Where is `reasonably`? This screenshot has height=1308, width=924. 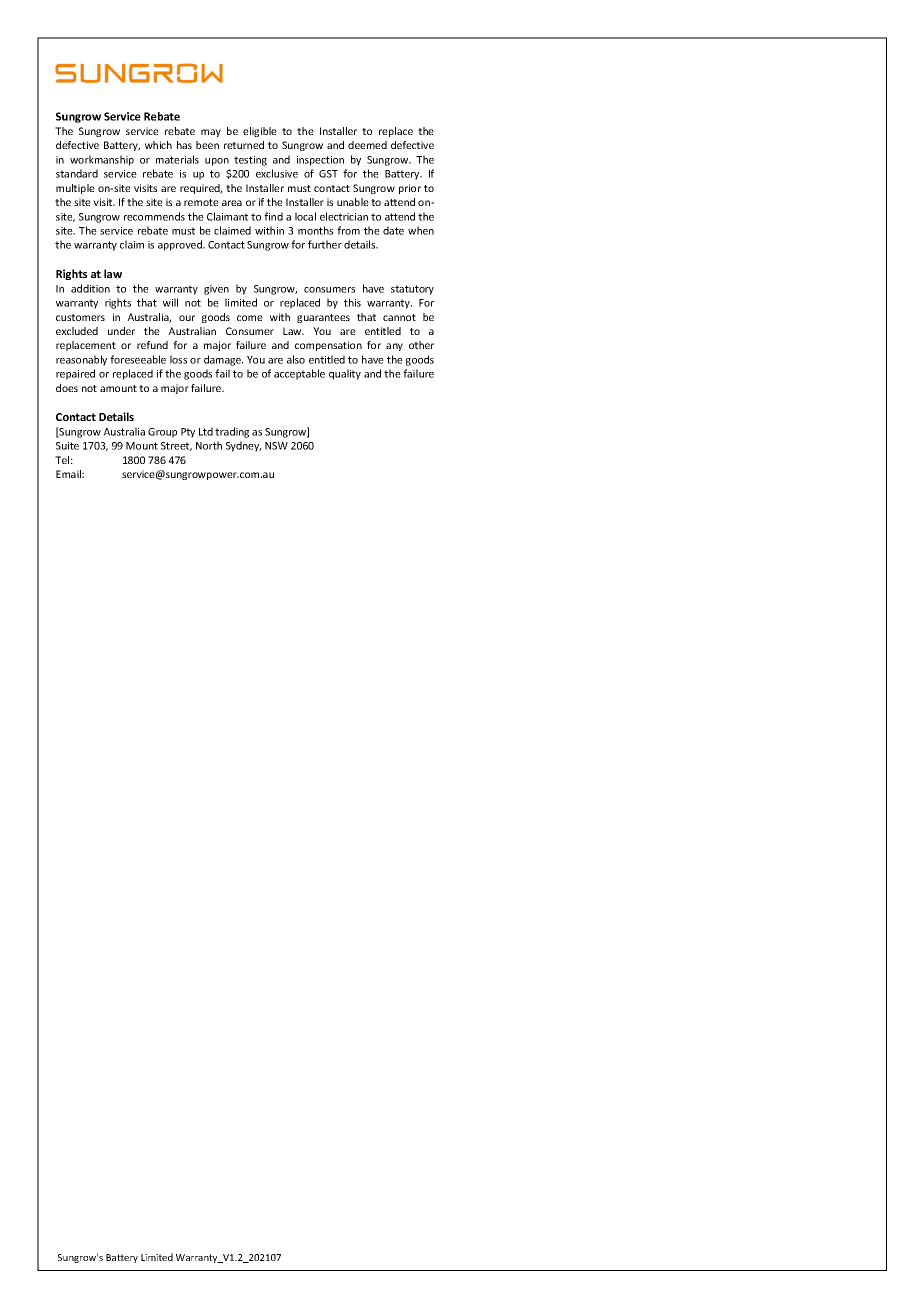 reasonably is located at coordinates (81, 360).
